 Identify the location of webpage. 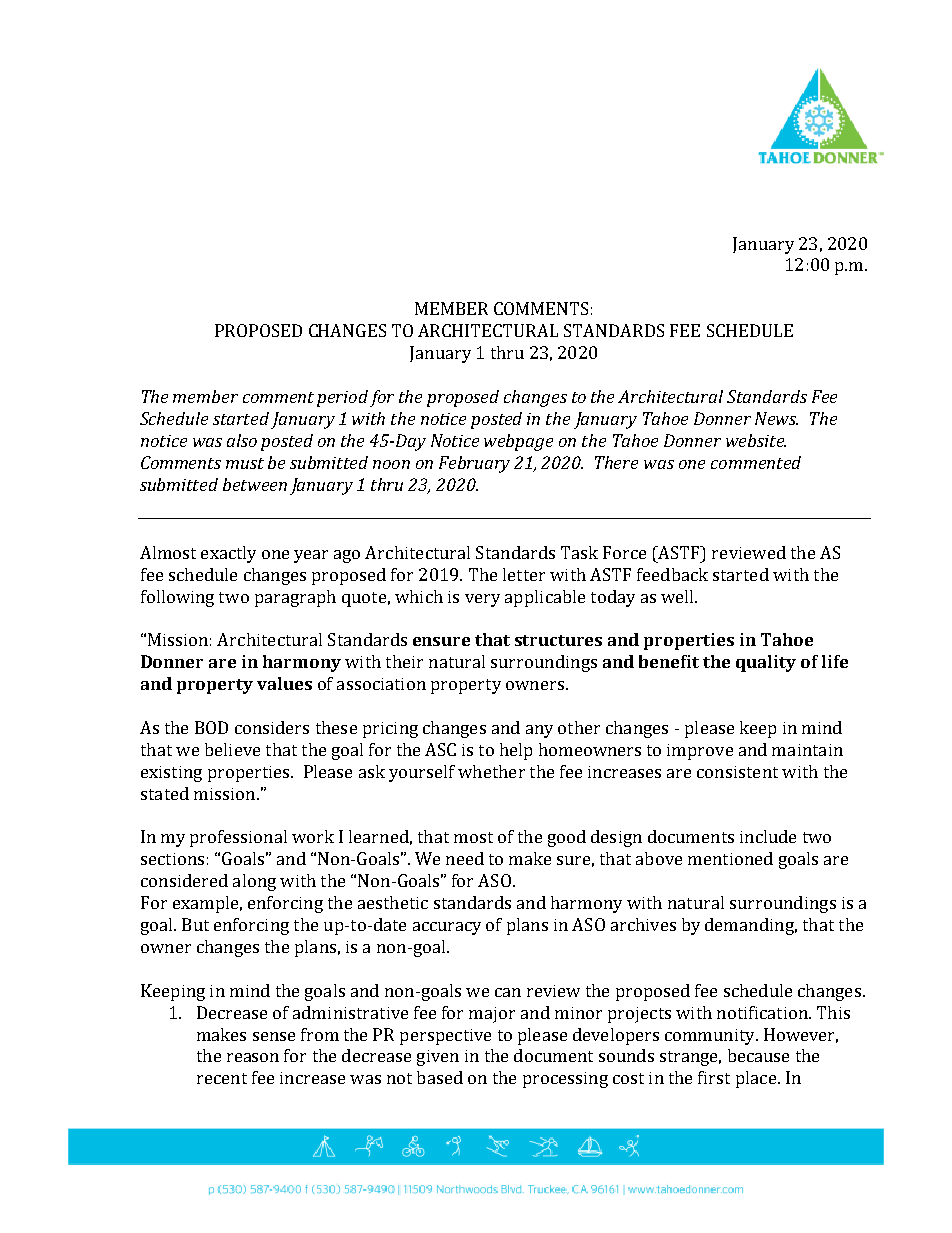
(518, 442).
